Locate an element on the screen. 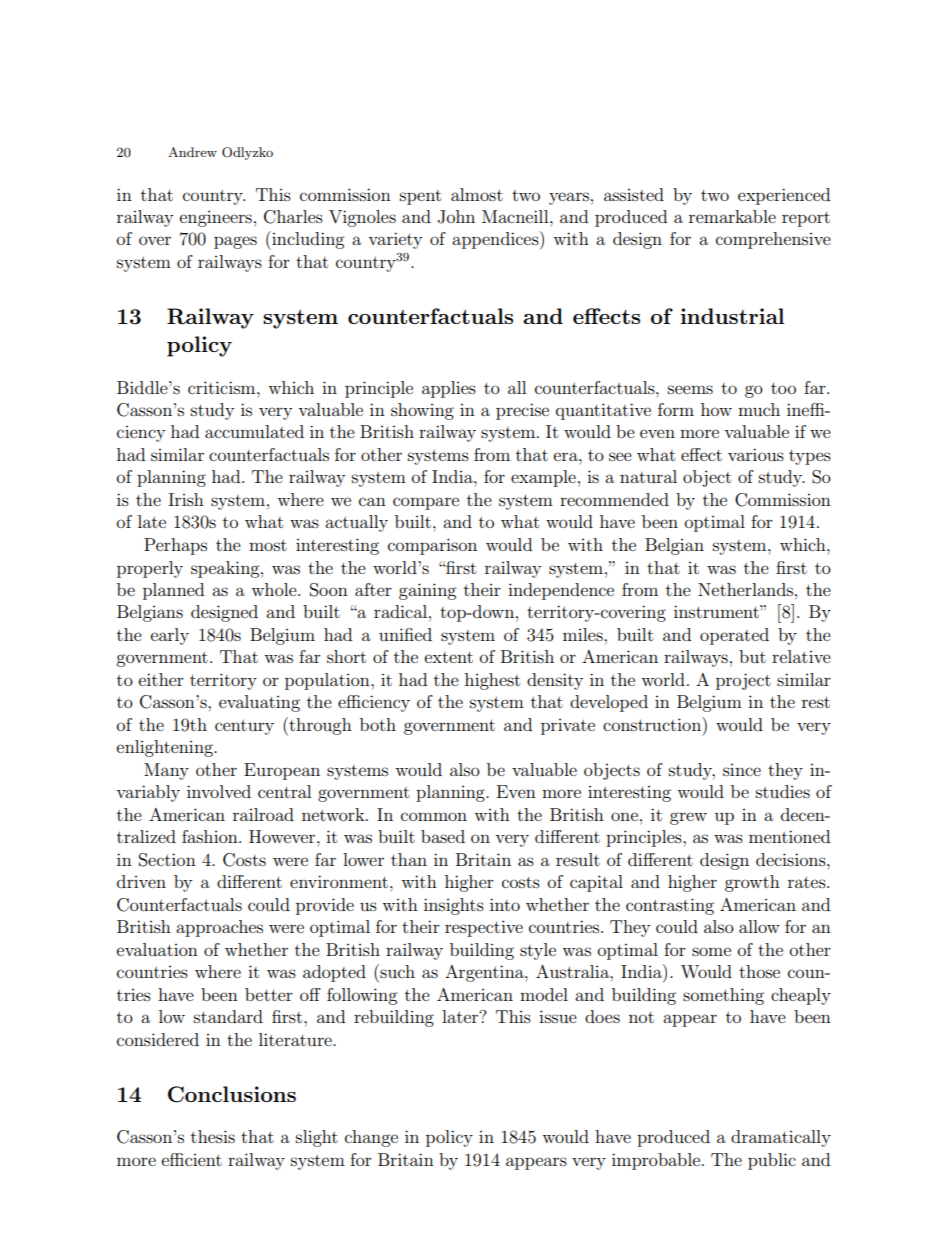 The width and height of the screenshot is (952, 1233). Irish is located at coordinates (186, 499).
